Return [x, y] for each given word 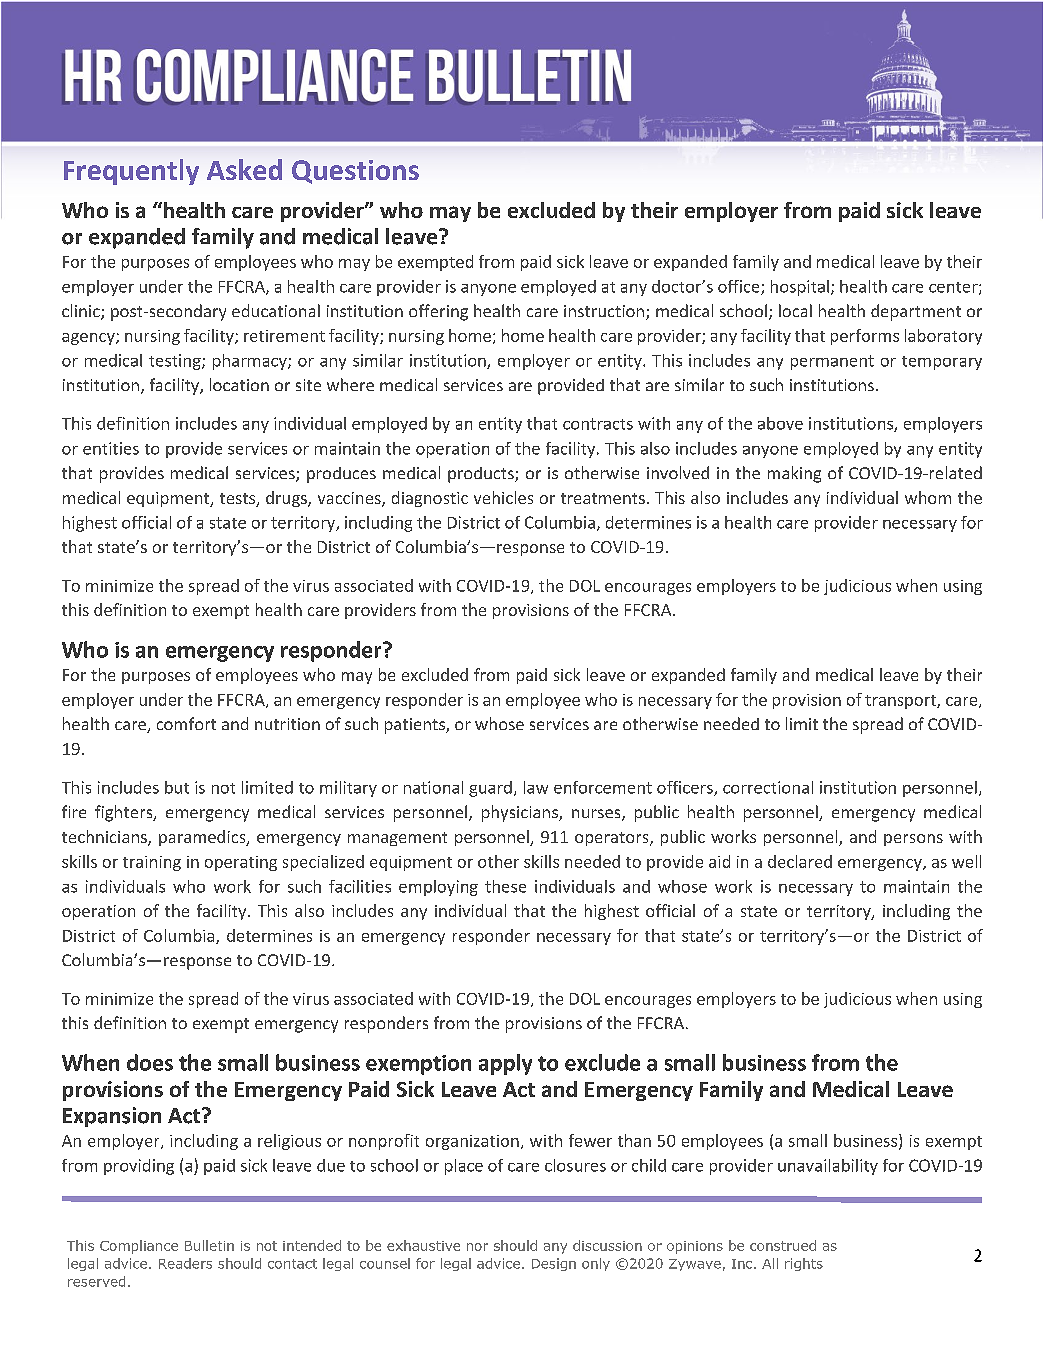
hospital [800, 288]
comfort [186, 723]
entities [111, 448]
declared [800, 861]
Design [554, 1264]
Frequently [131, 172]
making [794, 474]
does [150, 1062]
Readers [185, 1263]
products [482, 475]
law [536, 787]
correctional [768, 787]
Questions [355, 172]
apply [505, 1064]
